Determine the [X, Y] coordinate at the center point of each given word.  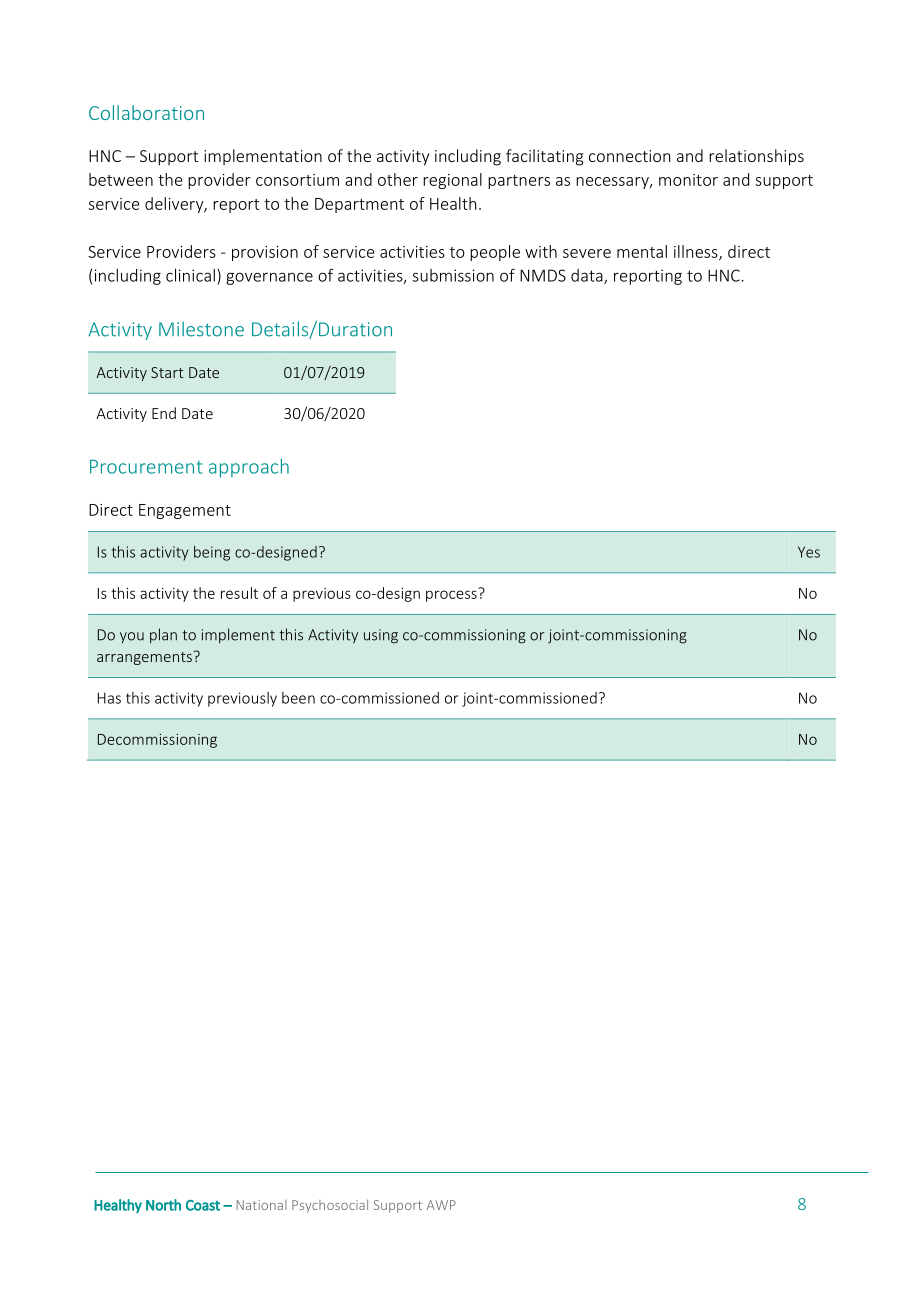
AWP [441, 1205]
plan [163, 636]
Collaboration [146, 112]
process [452, 595]
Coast [203, 1205]
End [164, 413]
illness [697, 252]
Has [109, 698]
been [298, 698]
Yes [809, 552]
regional [452, 181]
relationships [756, 157]
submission [453, 275]
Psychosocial [330, 1206]
